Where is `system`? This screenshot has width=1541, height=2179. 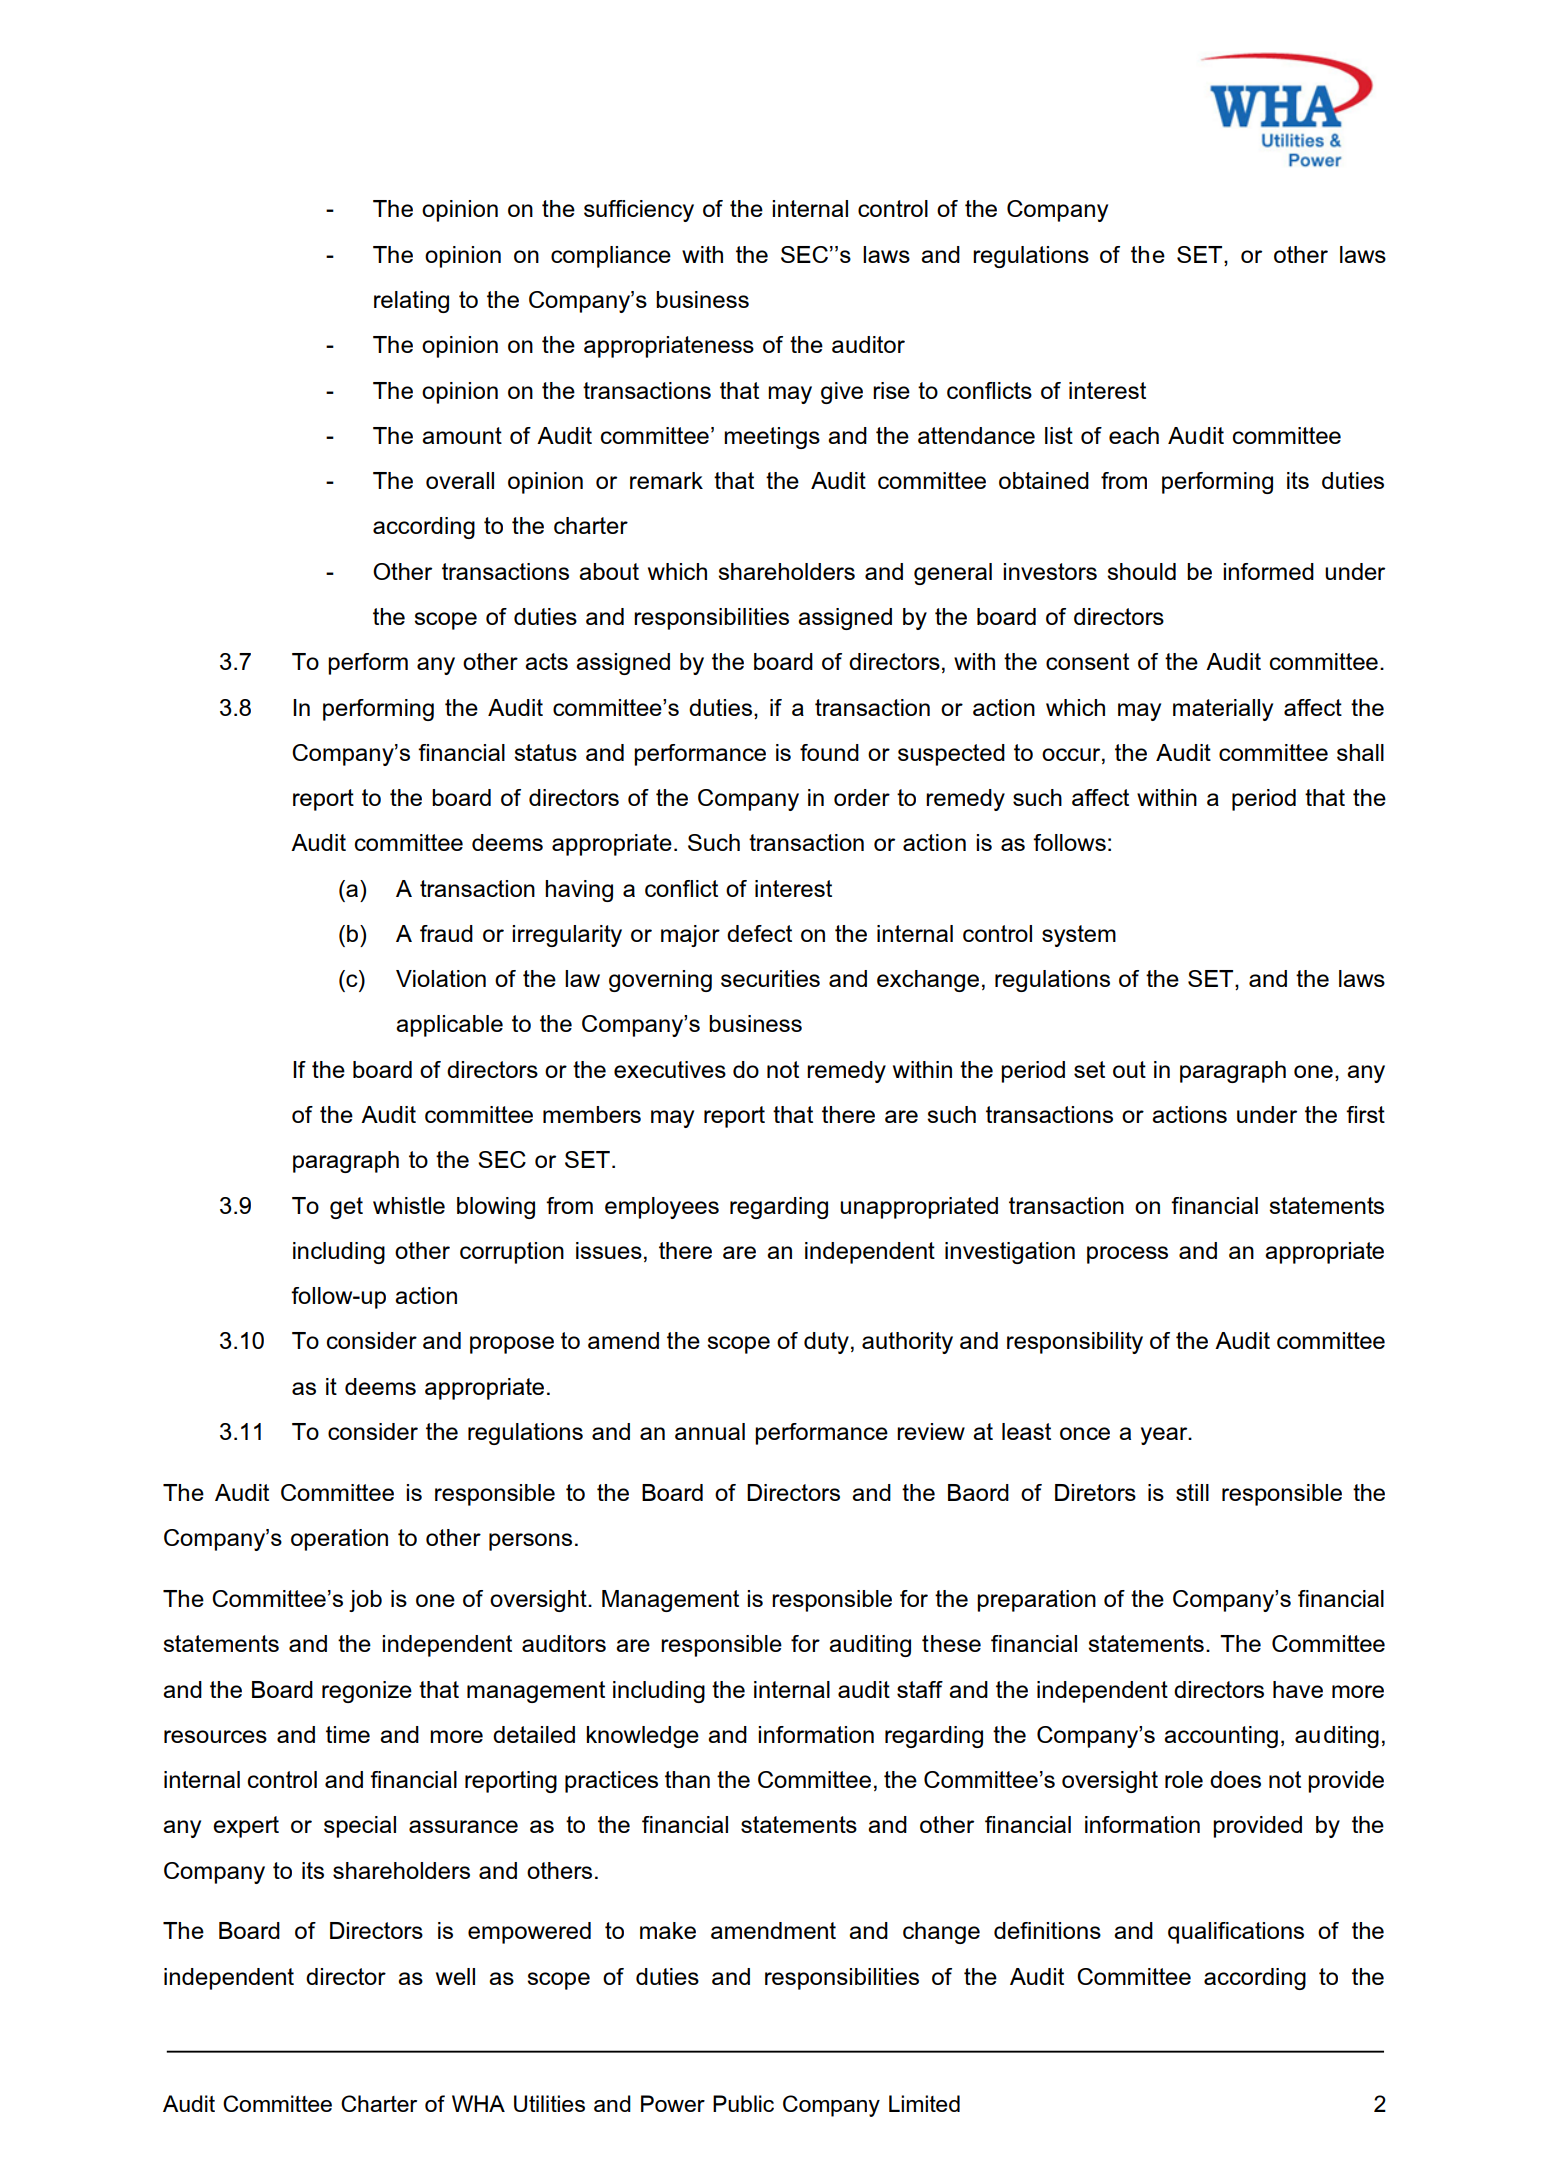
system is located at coordinates (1079, 936).
